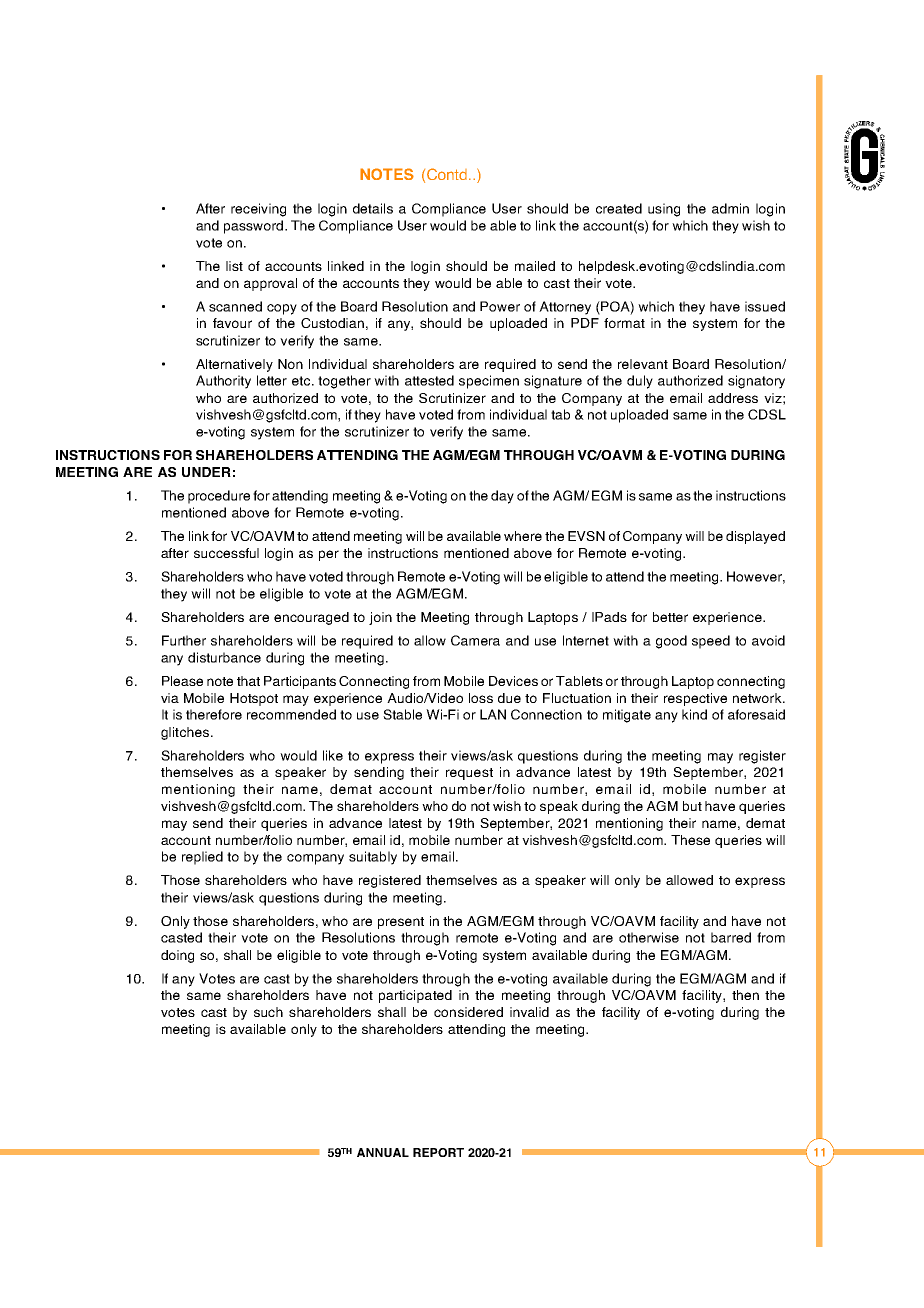 Image resolution: width=924 pixels, height=1308 pixels. I want to click on barred, so click(731, 937).
